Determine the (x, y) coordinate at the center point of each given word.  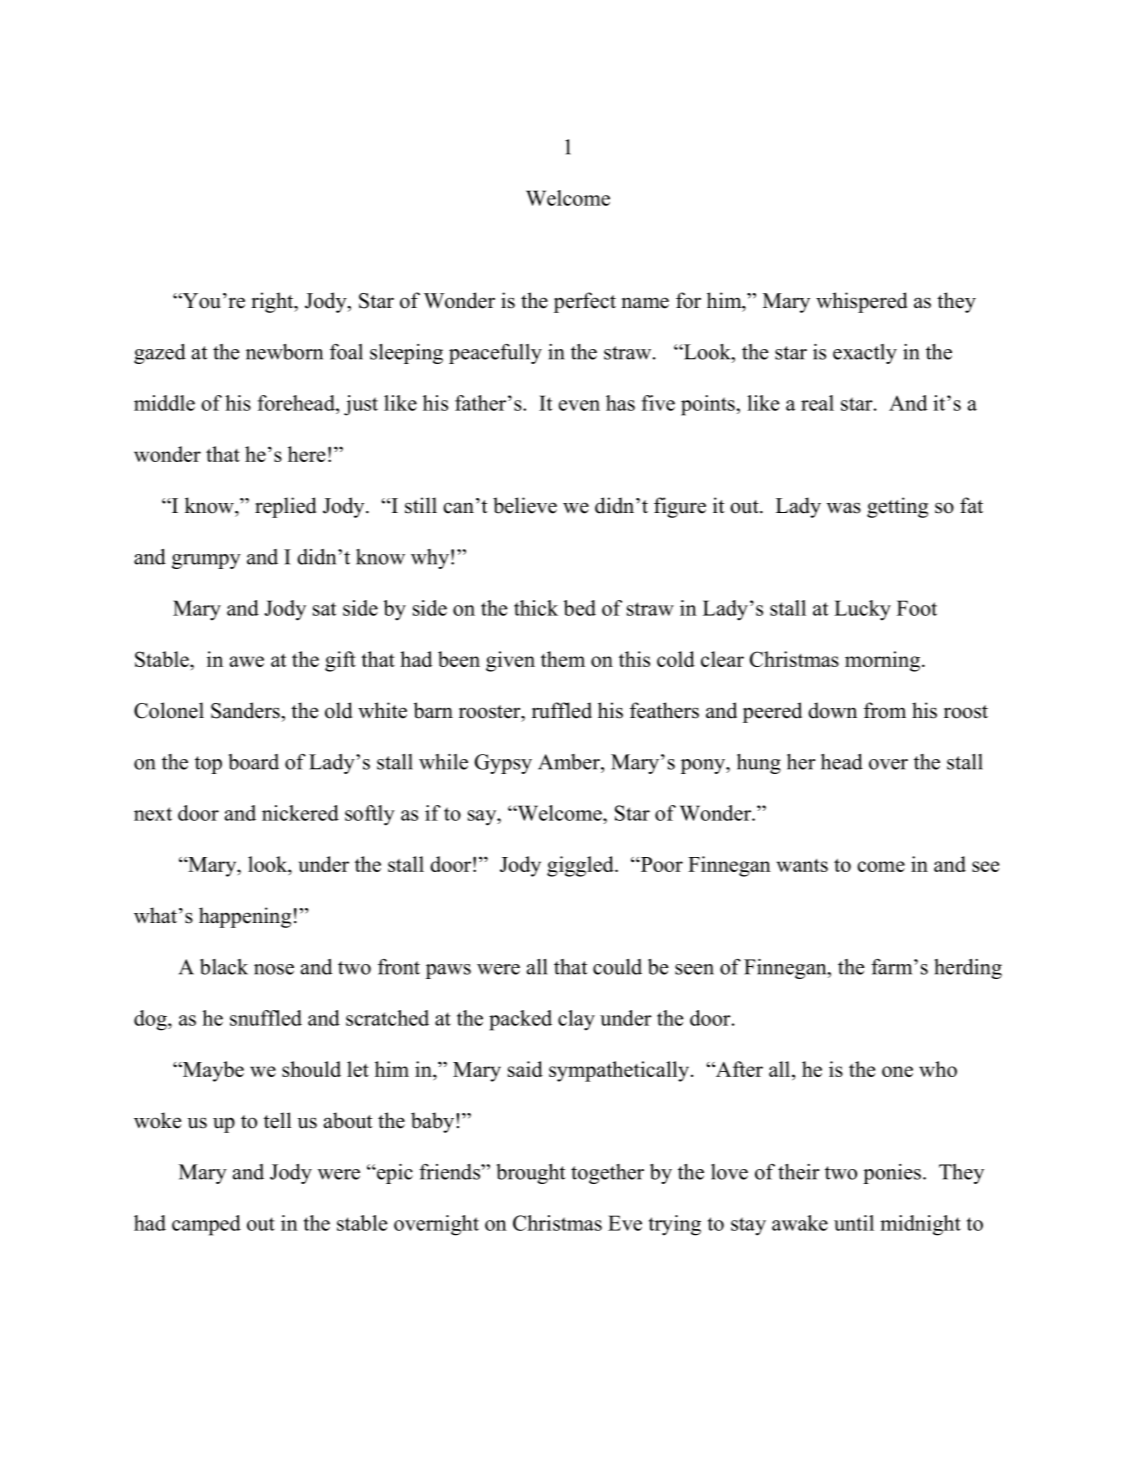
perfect (585, 302)
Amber (570, 762)
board (253, 762)
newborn (284, 352)
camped (206, 1225)
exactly (865, 354)
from (885, 710)
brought (531, 1174)
